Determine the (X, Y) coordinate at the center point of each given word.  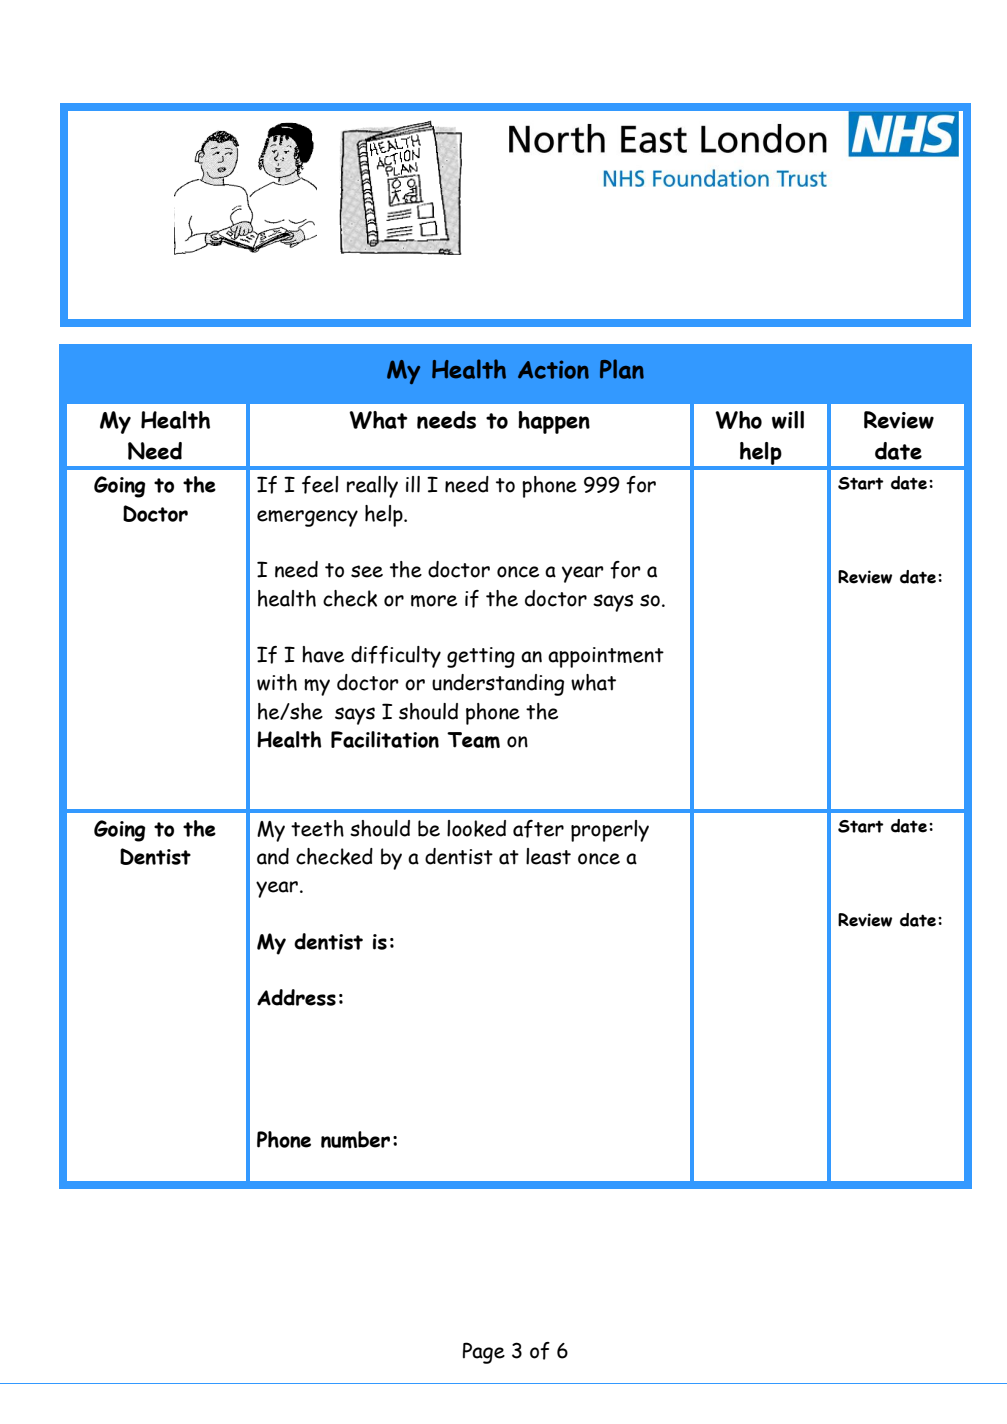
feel (320, 485)
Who (738, 420)
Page (484, 1353)
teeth (317, 828)
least (548, 856)
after (538, 829)
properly (610, 831)
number (355, 1139)
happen (554, 422)
